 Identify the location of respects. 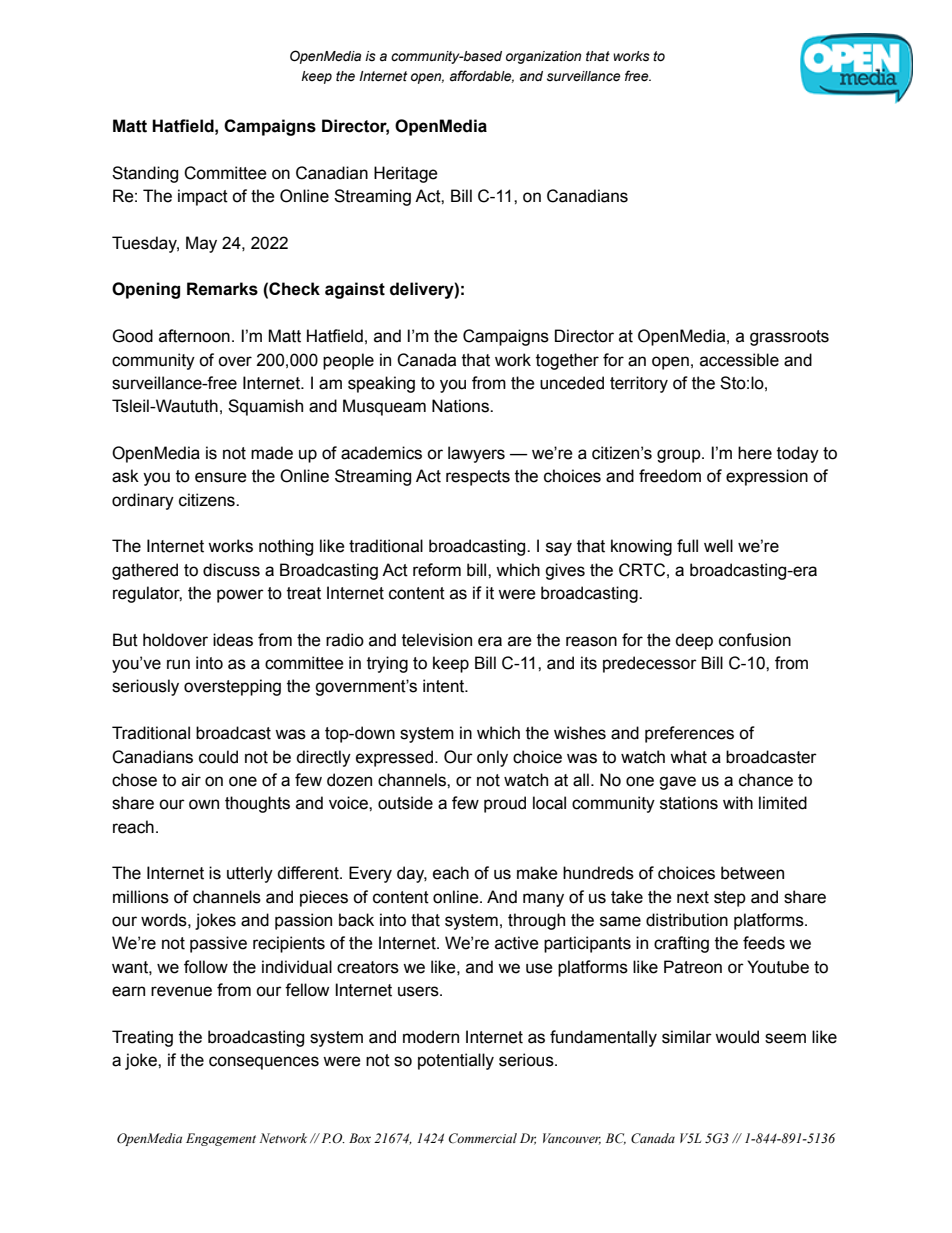
(478, 478).
